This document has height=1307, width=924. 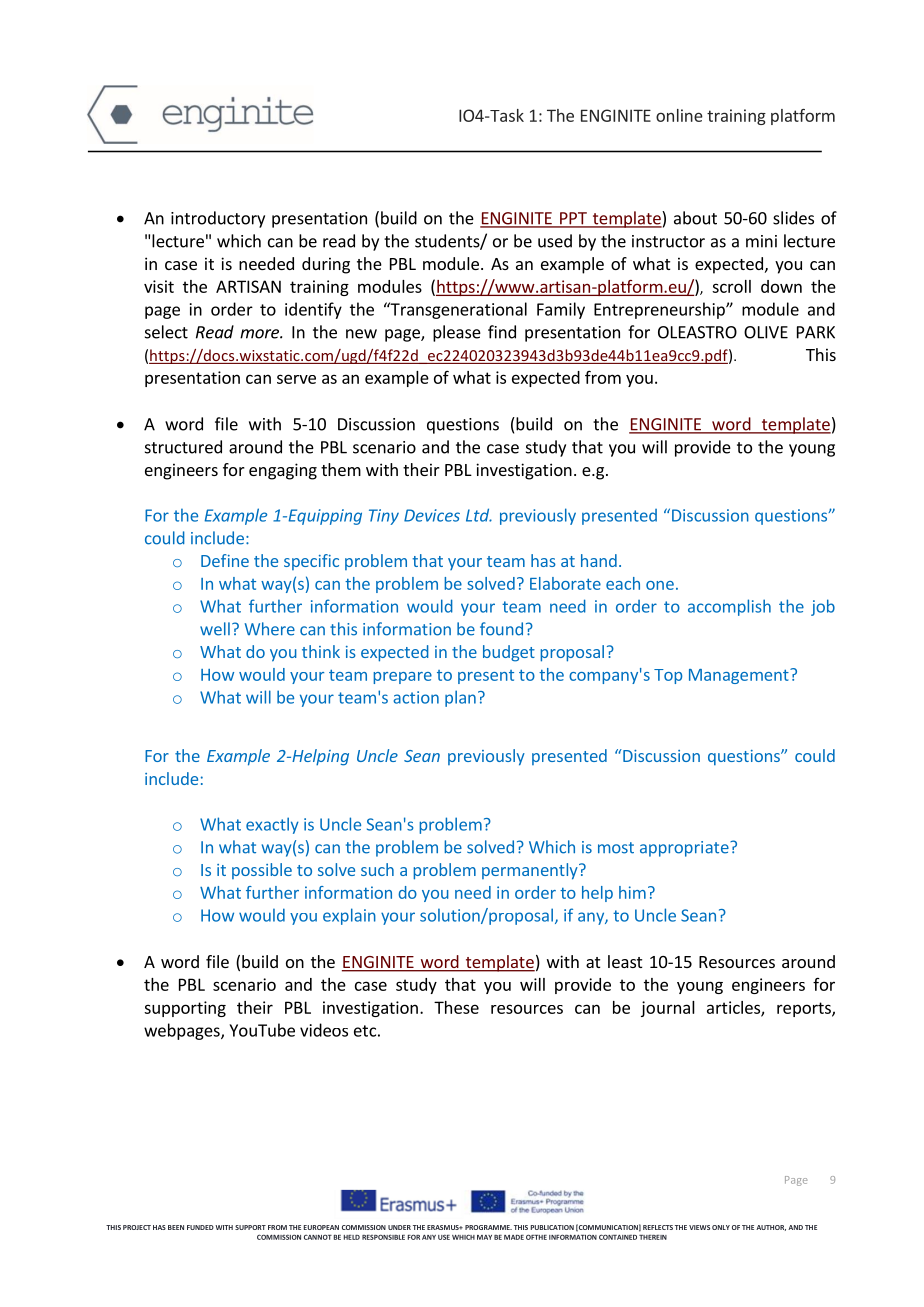 I want to click on These, so click(x=456, y=1007).
